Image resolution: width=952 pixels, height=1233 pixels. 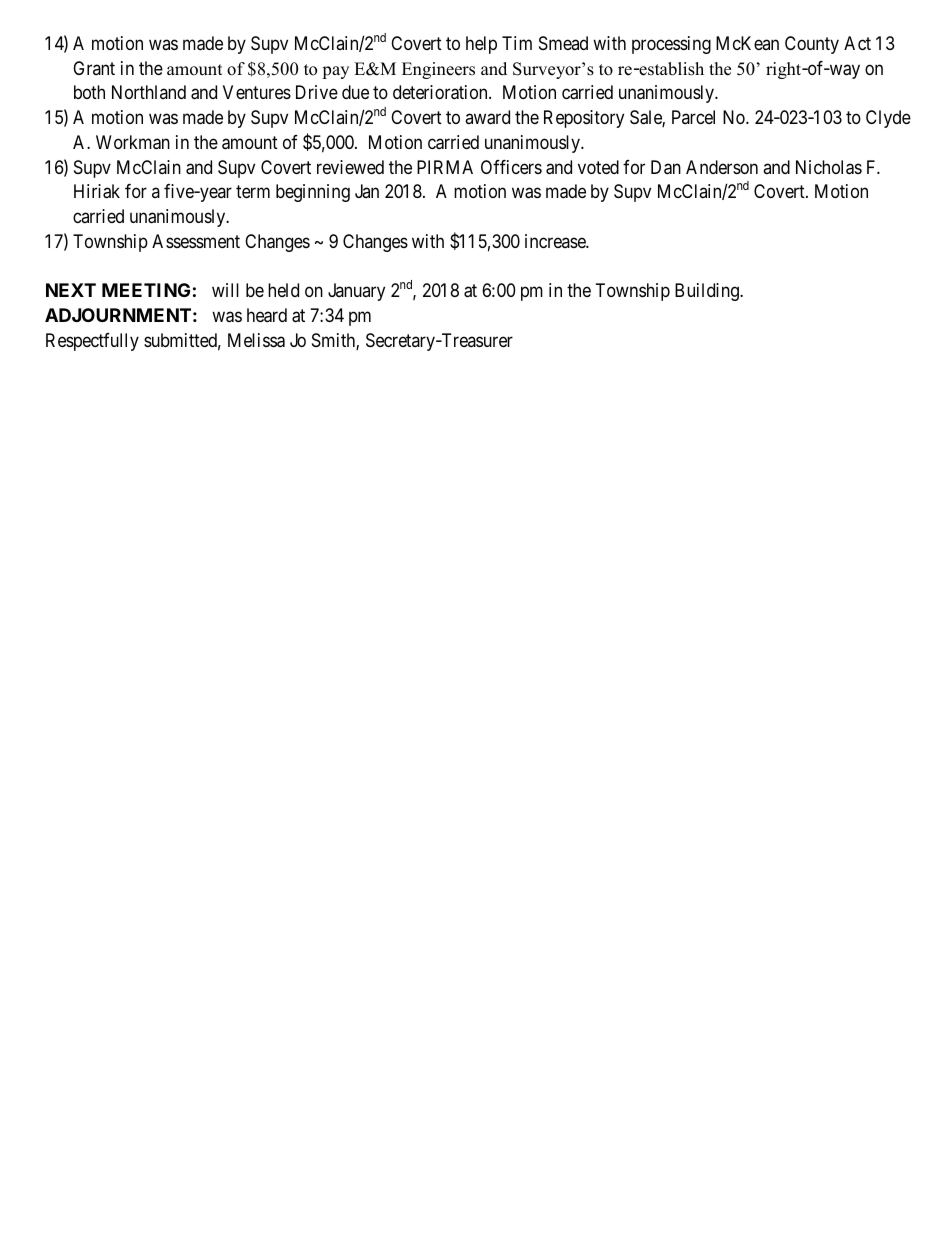 I want to click on Officers, so click(x=511, y=167).
